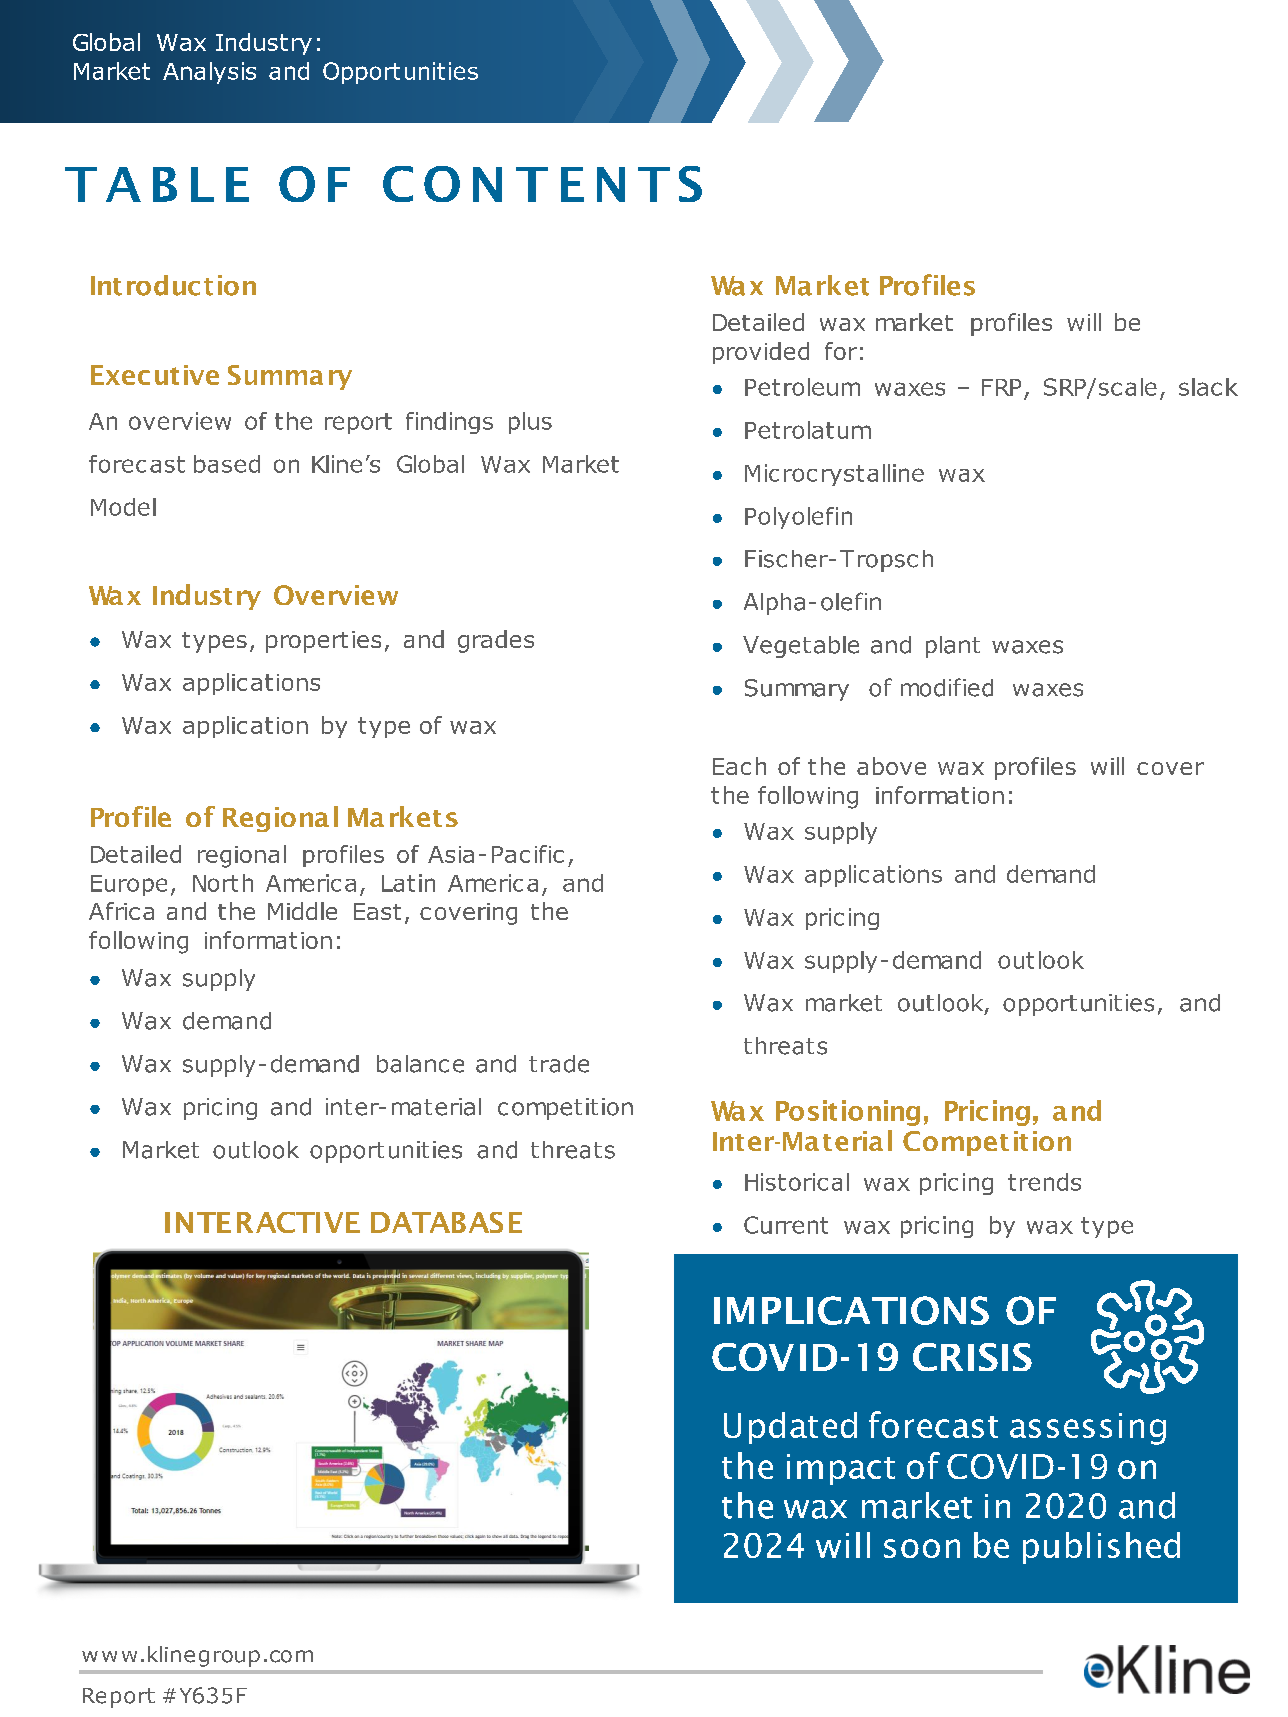  What do you see at coordinates (209, 73) in the image?
I see `Analysis` at bounding box center [209, 73].
